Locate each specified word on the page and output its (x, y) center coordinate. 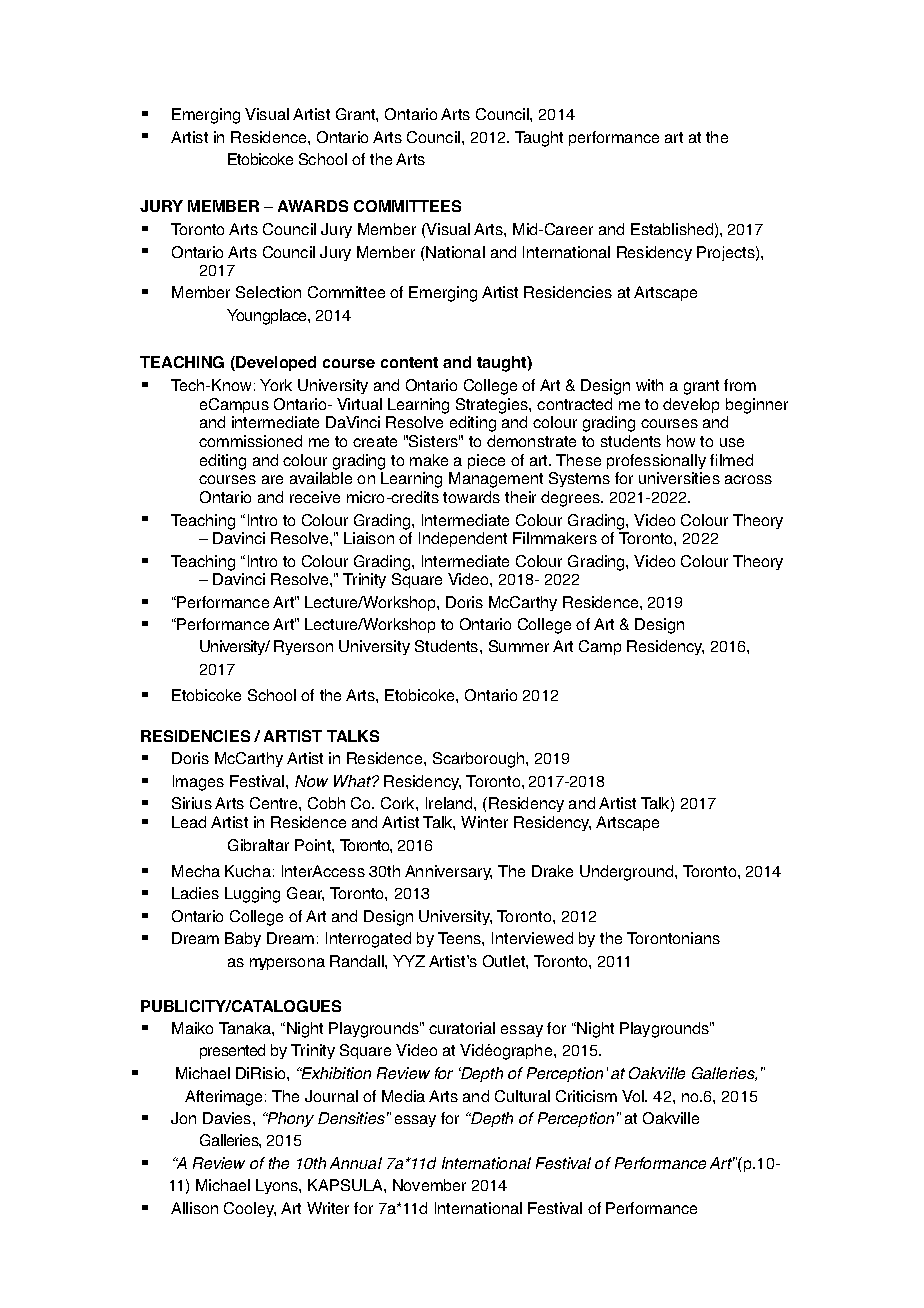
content (409, 362)
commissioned (250, 441)
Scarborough (480, 760)
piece (486, 461)
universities (679, 478)
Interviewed (532, 938)
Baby (243, 939)
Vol (634, 1096)
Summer (519, 646)
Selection (268, 292)
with (649, 385)
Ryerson (303, 647)
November (429, 1185)
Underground (628, 873)
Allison (194, 1208)
